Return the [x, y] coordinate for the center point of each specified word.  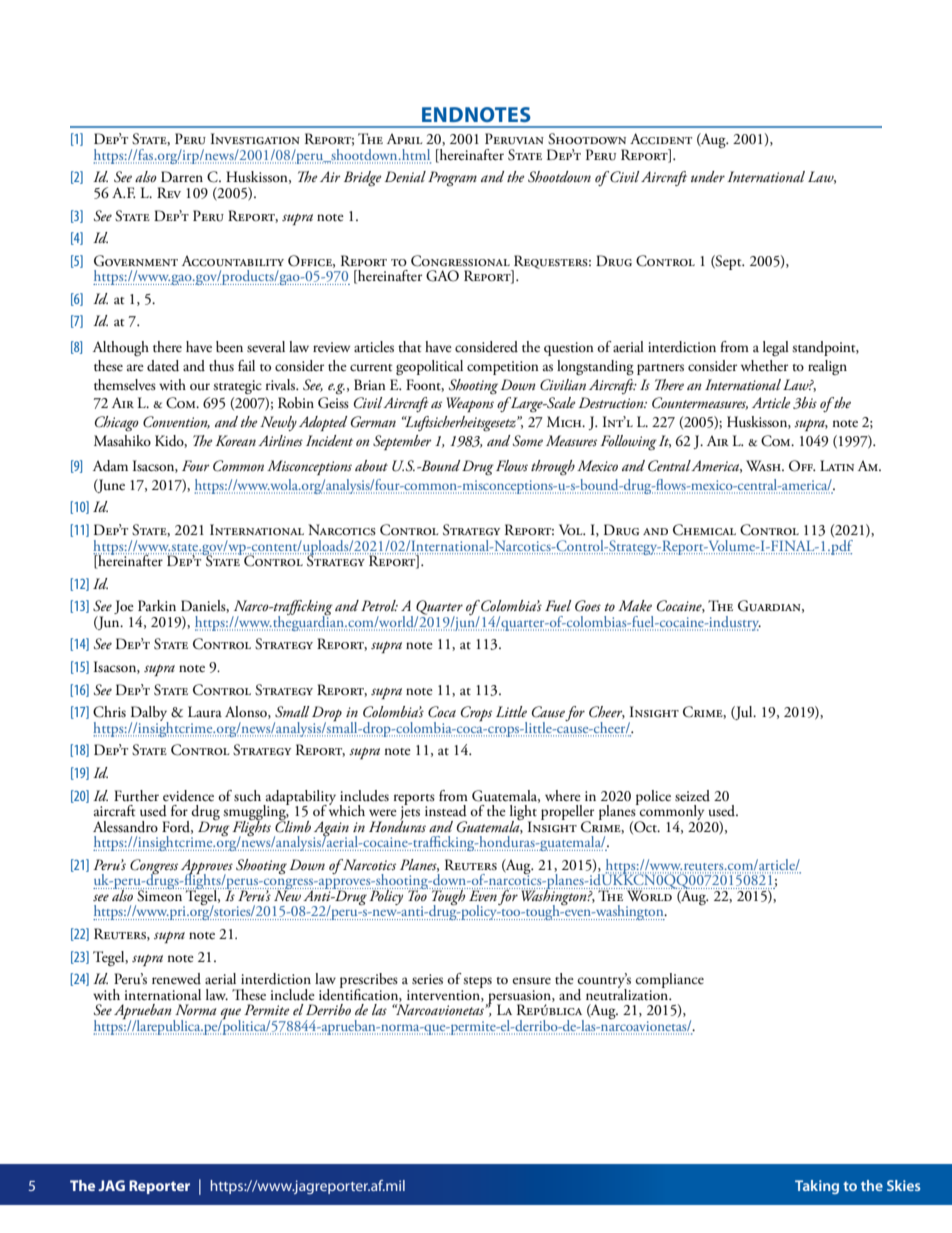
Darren [182, 176]
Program [452, 178]
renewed [176, 978]
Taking [817, 1187]
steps [477, 984]
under [708, 176]
